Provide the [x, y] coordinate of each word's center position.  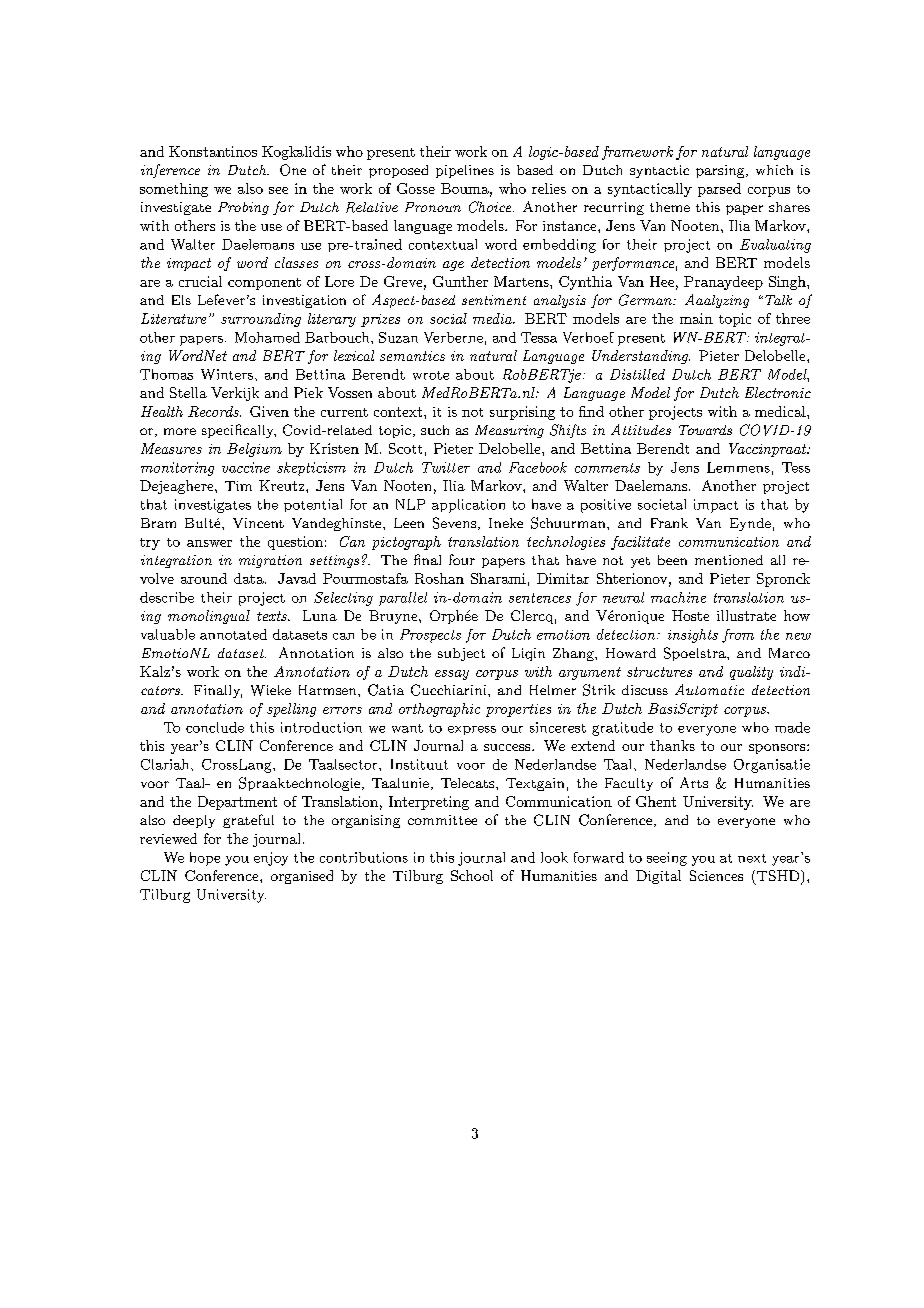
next [752, 858]
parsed [719, 190]
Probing [243, 208]
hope [205, 859]
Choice [491, 207]
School [472, 875]
